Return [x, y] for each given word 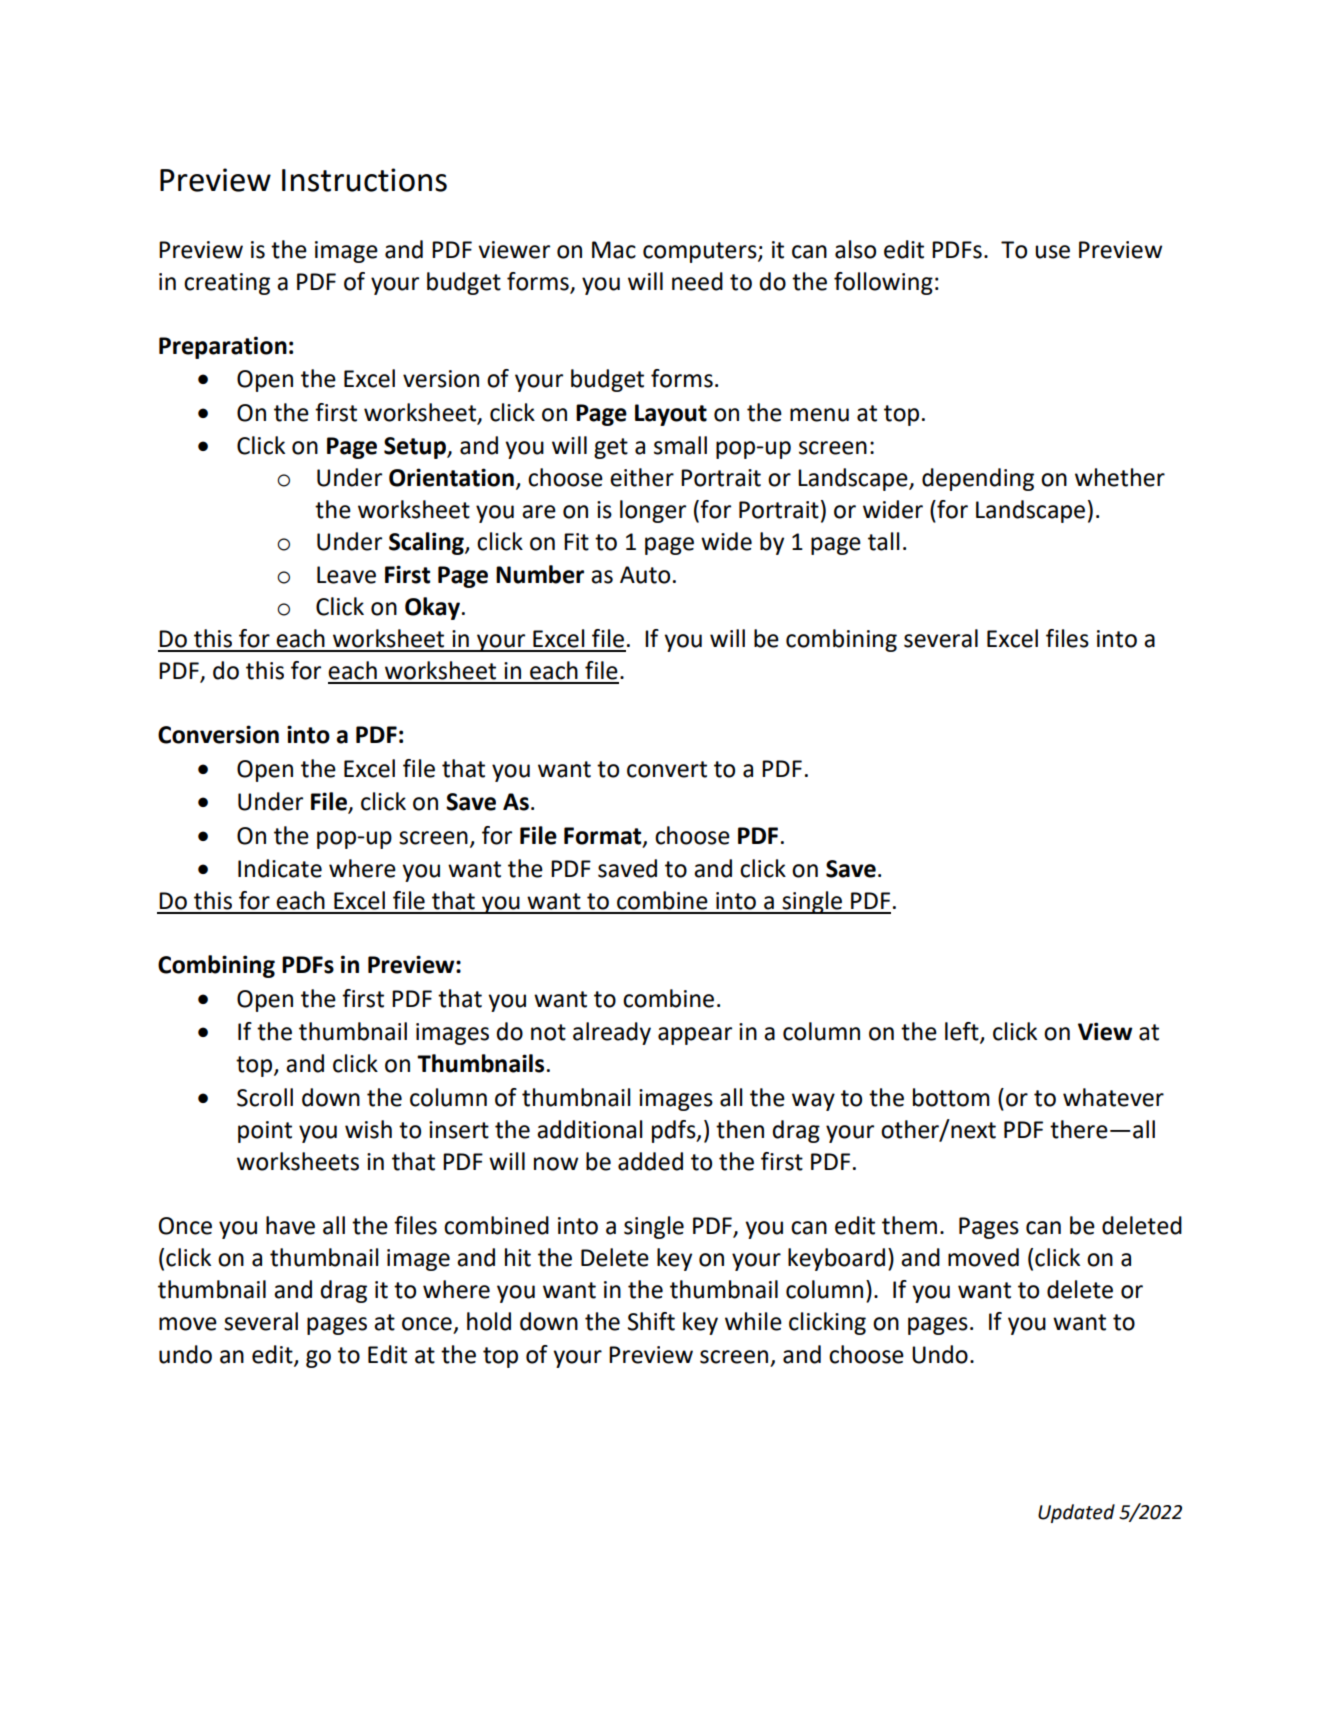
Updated [1076, 1513]
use [1052, 252]
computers [701, 252]
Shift [651, 1321]
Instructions [364, 180]
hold [489, 1321]
